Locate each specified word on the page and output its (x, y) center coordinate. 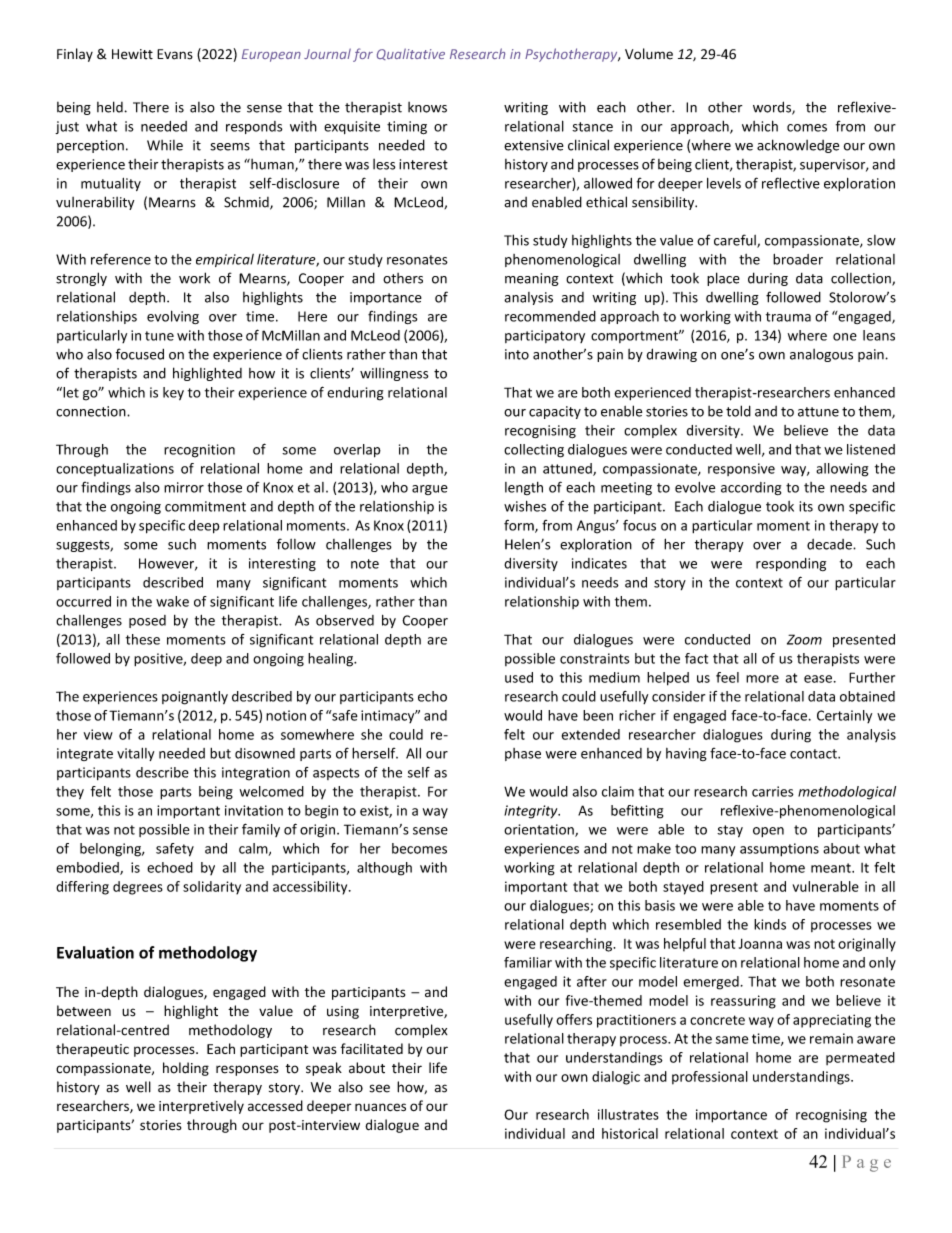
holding (186, 1069)
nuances (380, 1107)
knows (427, 107)
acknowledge (798, 146)
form (520, 526)
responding (791, 564)
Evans (175, 54)
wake (172, 601)
